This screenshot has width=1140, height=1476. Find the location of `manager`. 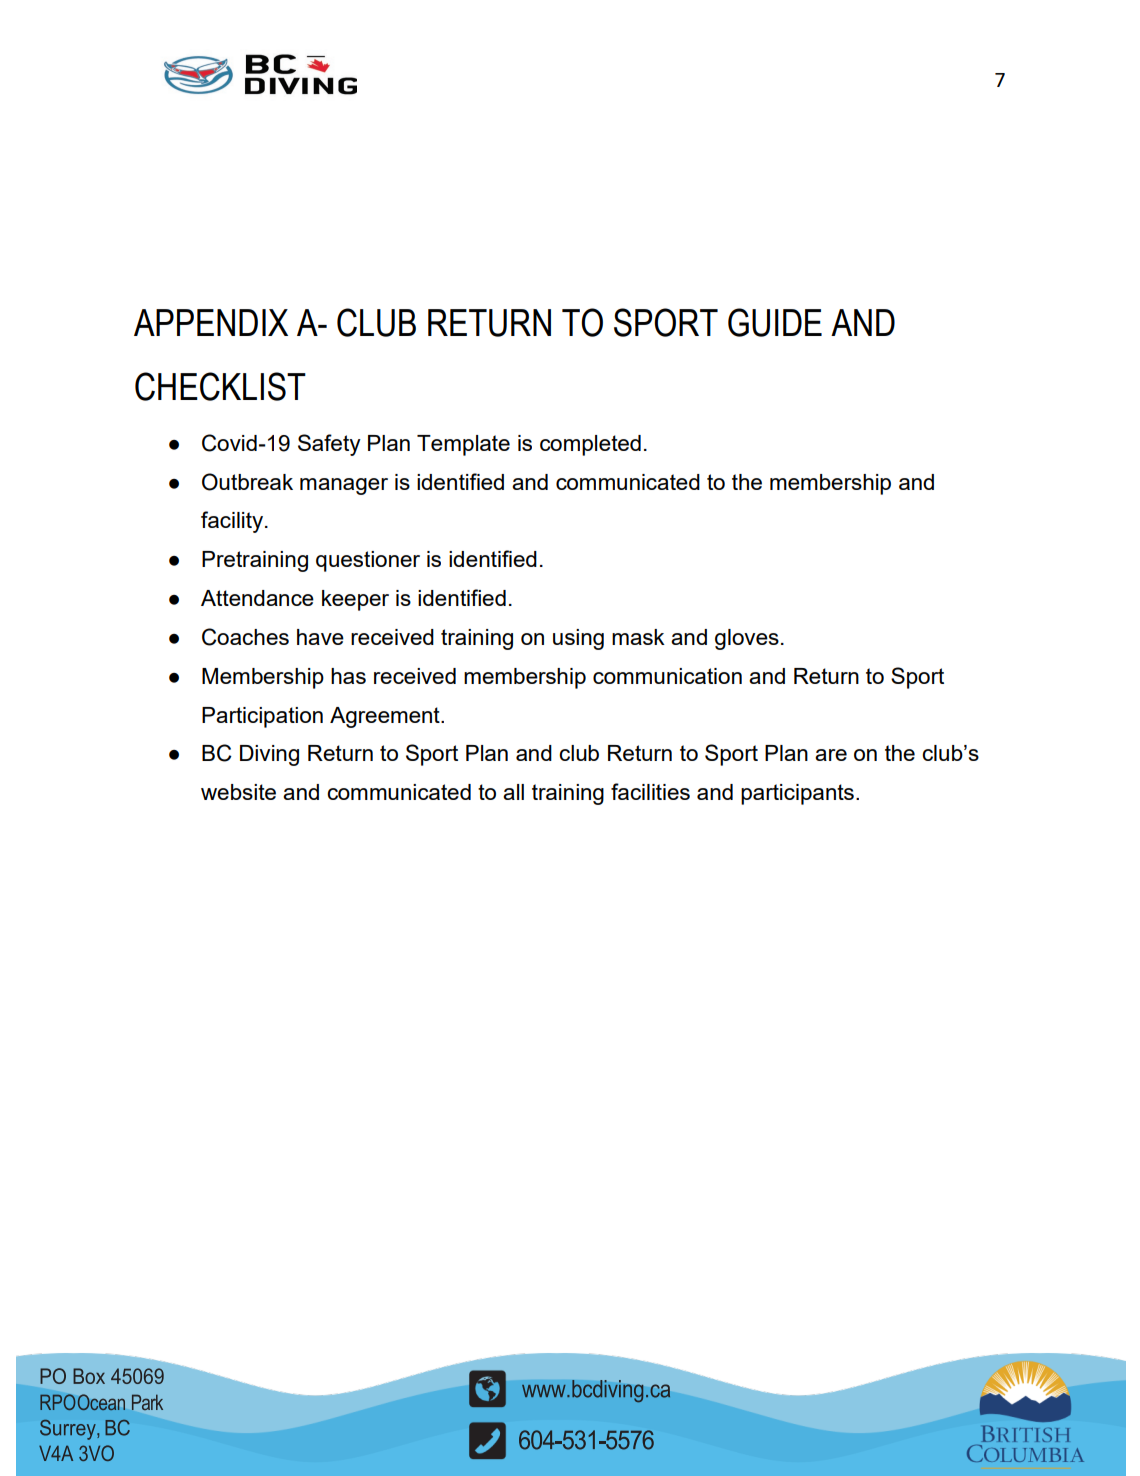

manager is located at coordinates (344, 486).
